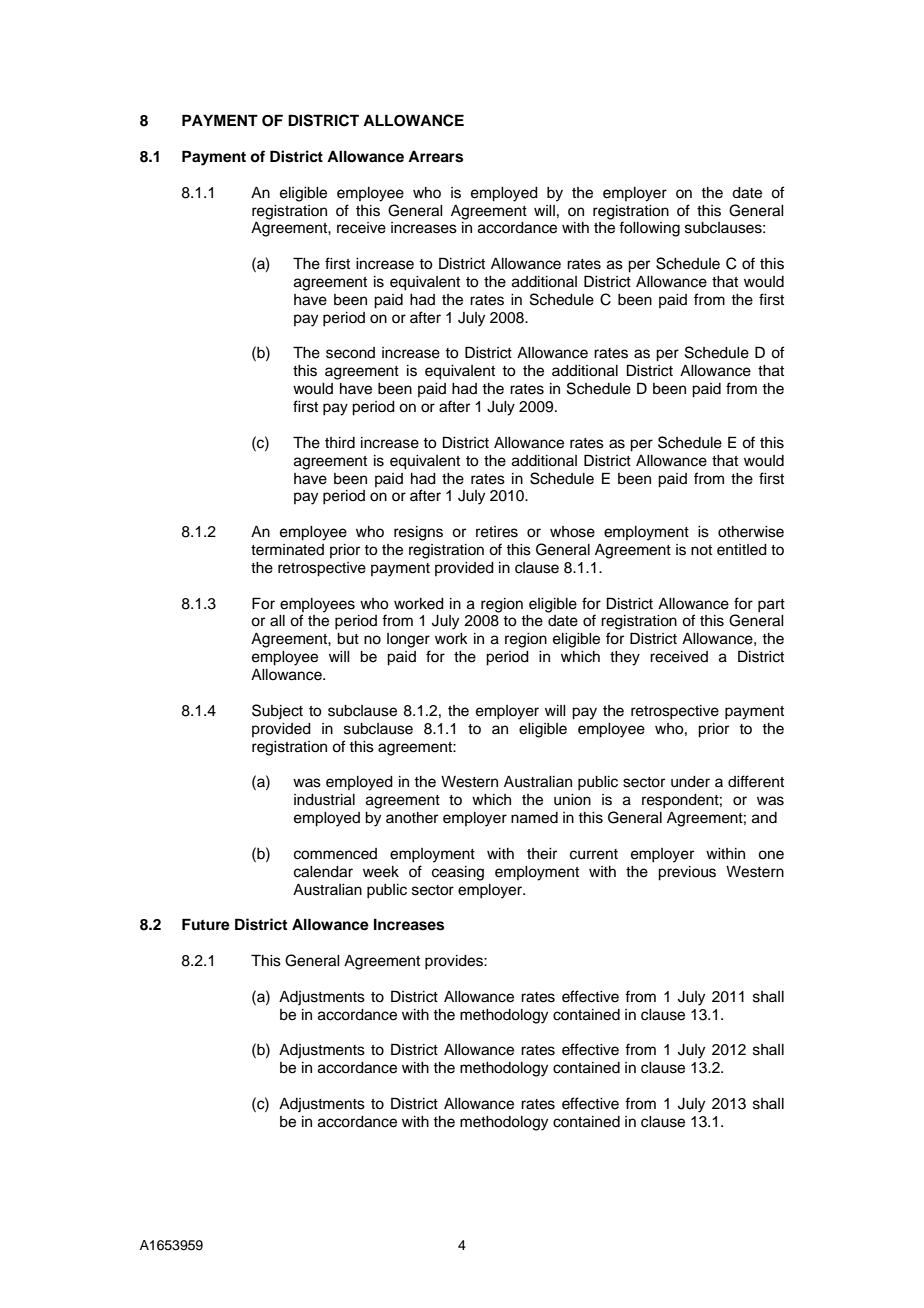 This image has width=924, height=1308. What do you see at coordinates (458, 873) in the image?
I see `ceasing` at bounding box center [458, 873].
